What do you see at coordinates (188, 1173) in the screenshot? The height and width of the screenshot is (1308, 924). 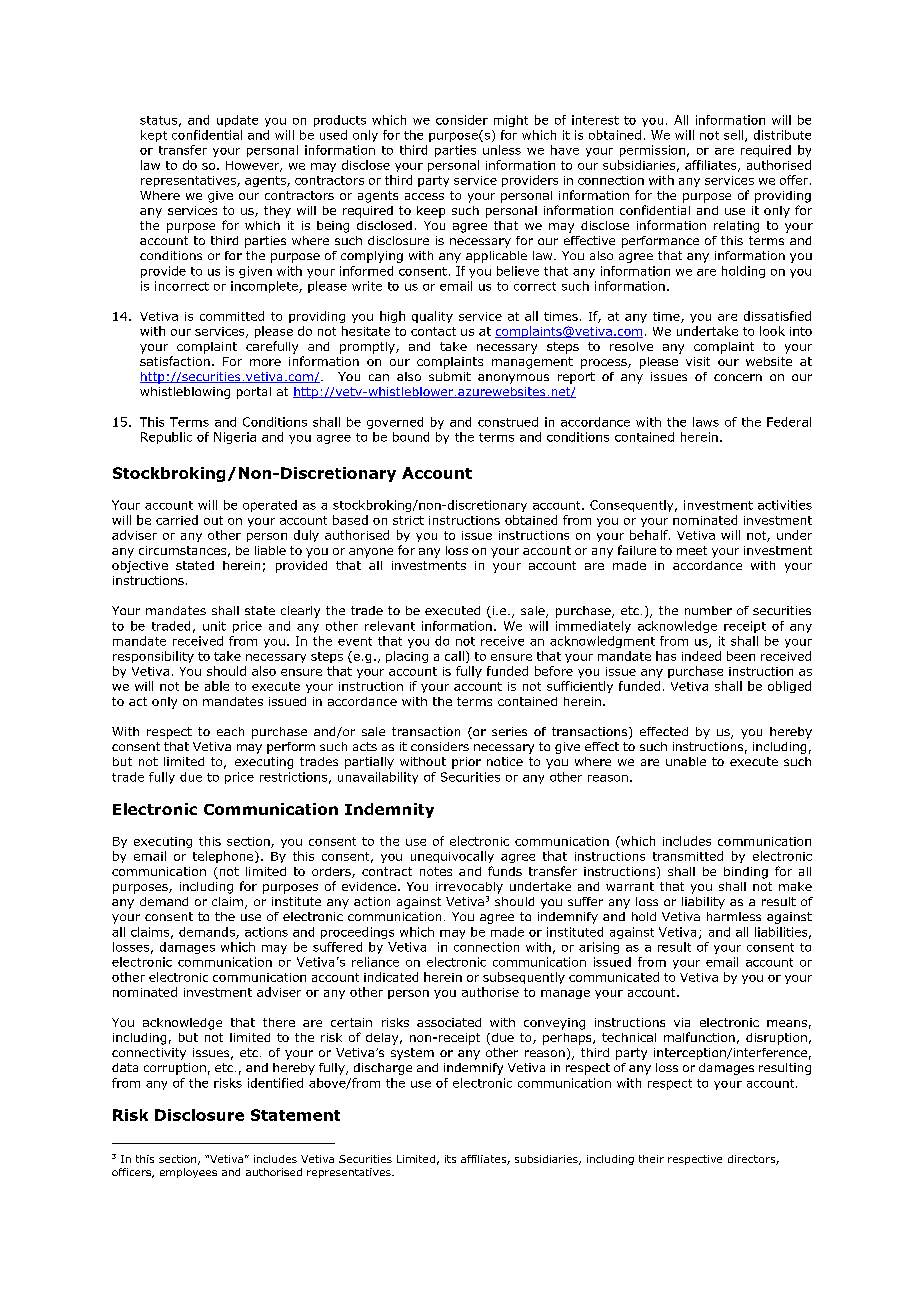 I see `employees` at bounding box center [188, 1173].
